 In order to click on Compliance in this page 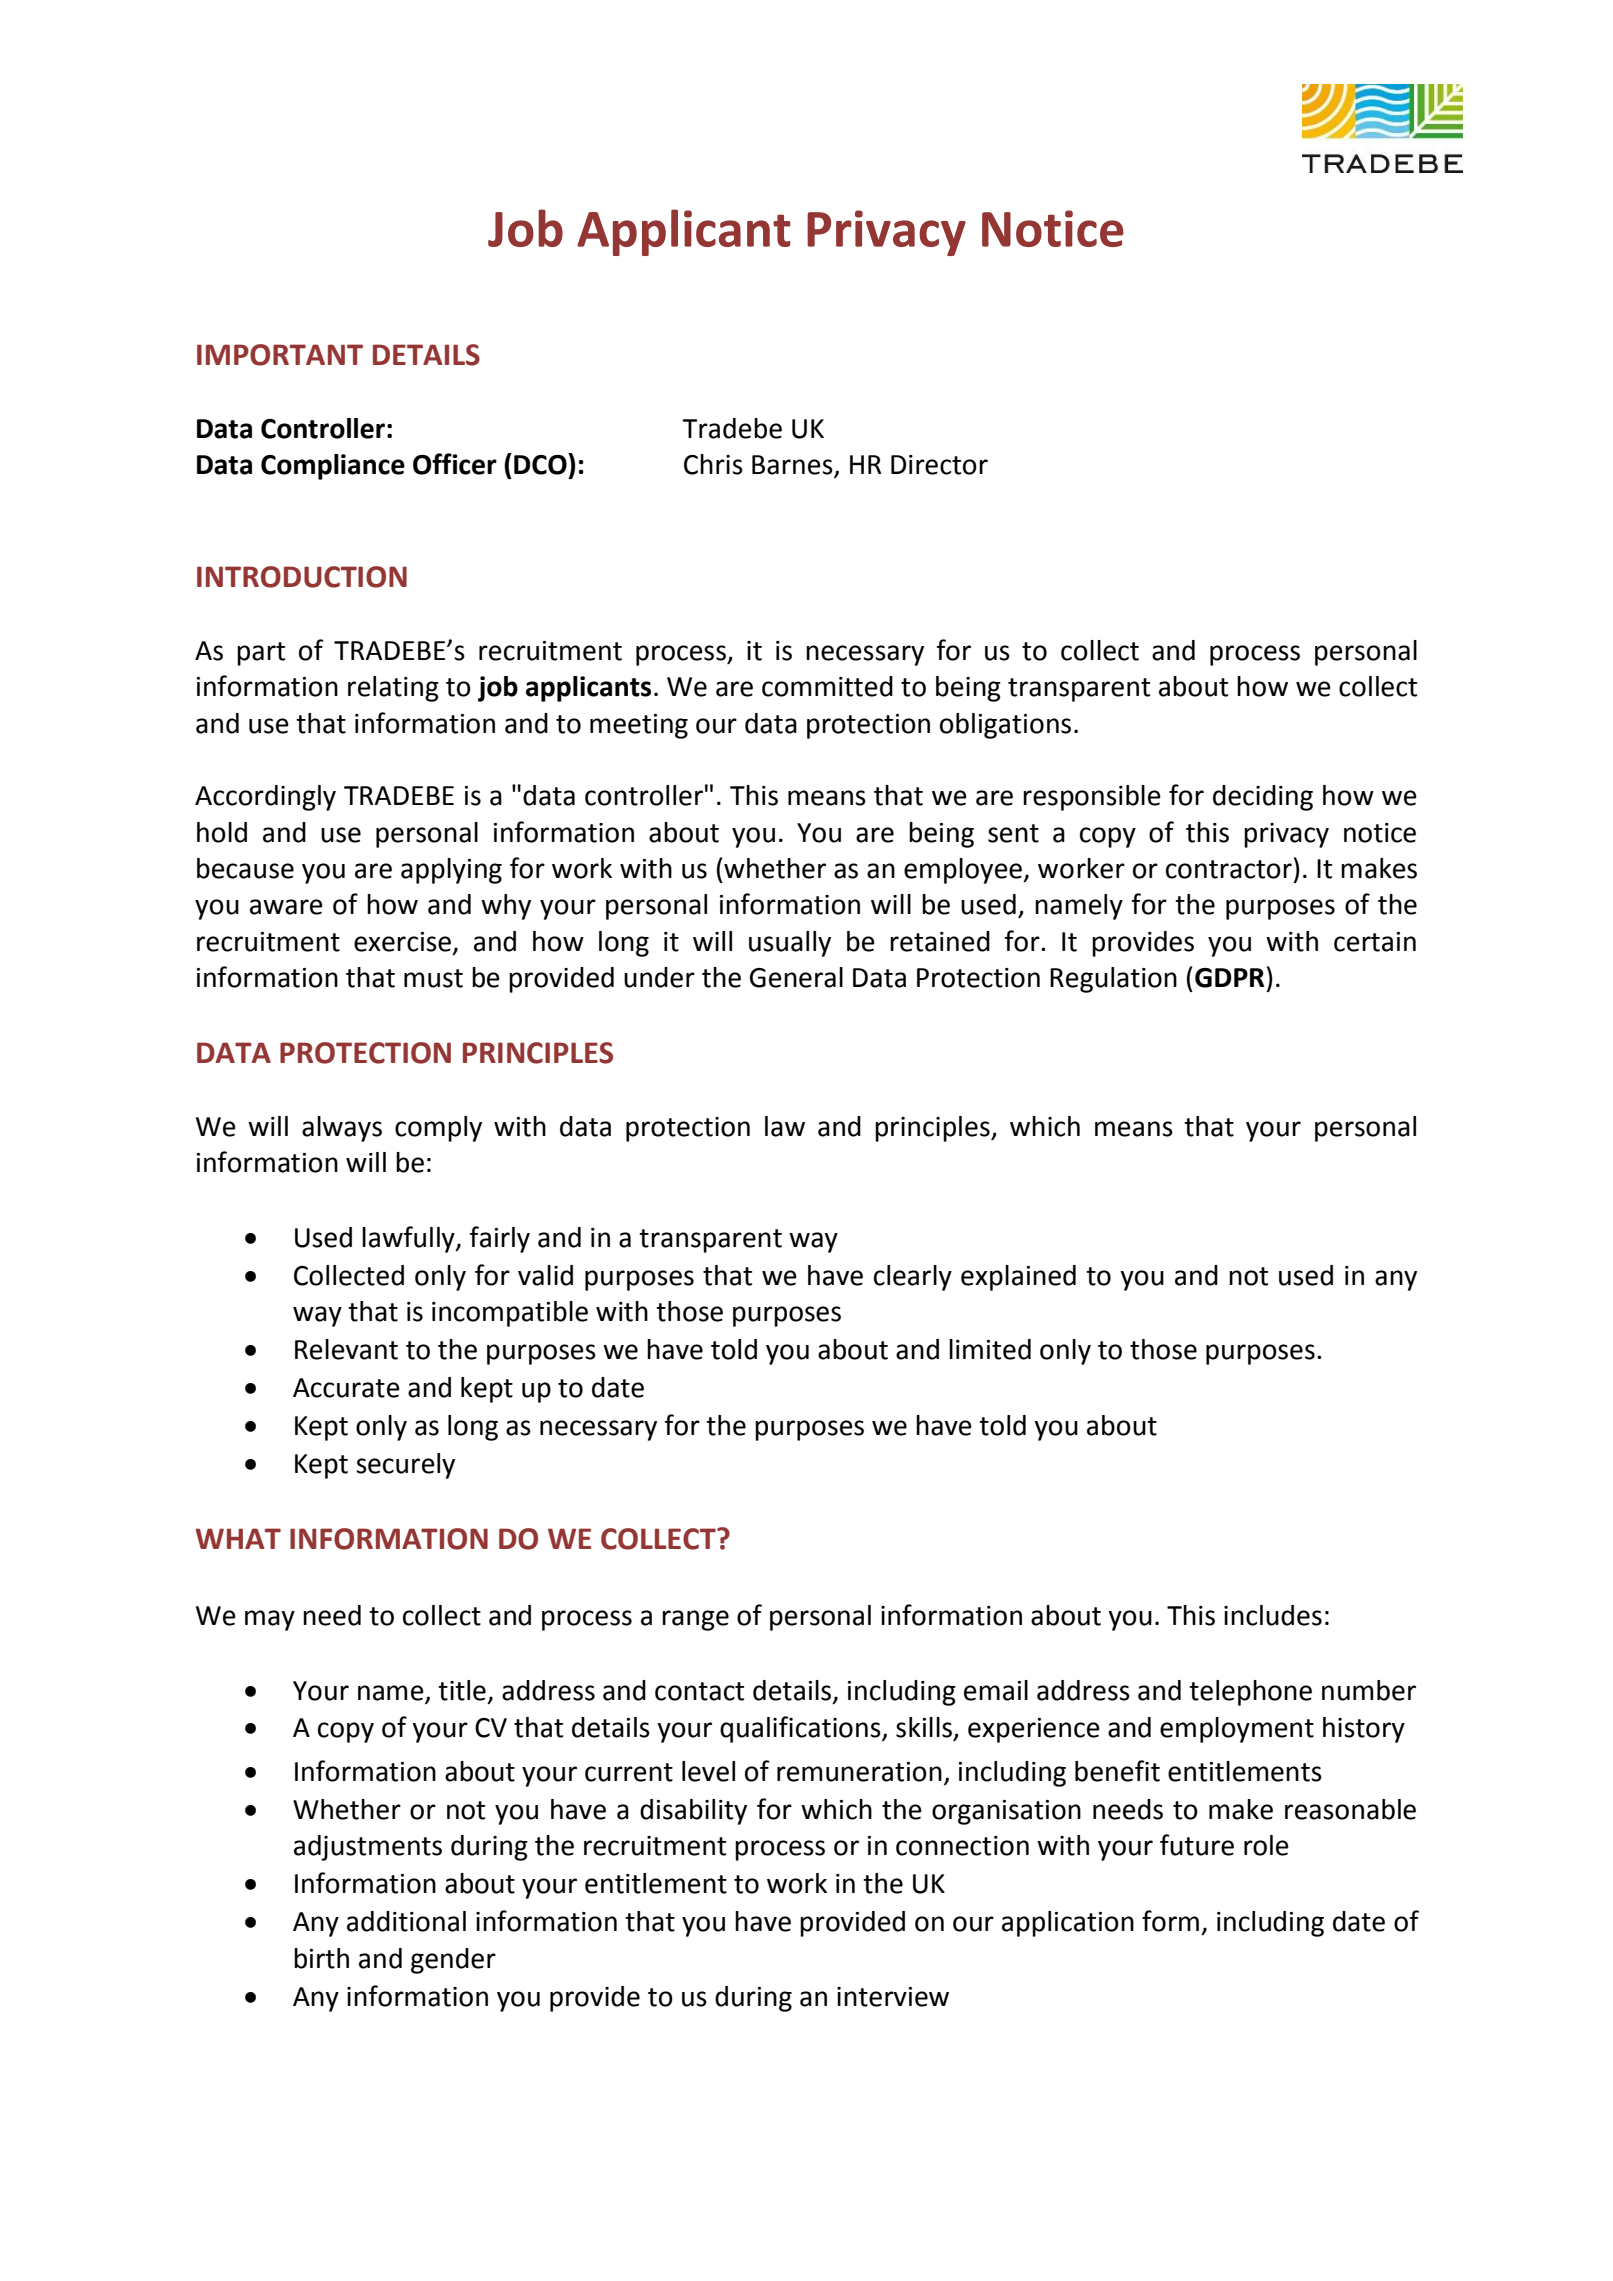, I will do `click(333, 467)`.
